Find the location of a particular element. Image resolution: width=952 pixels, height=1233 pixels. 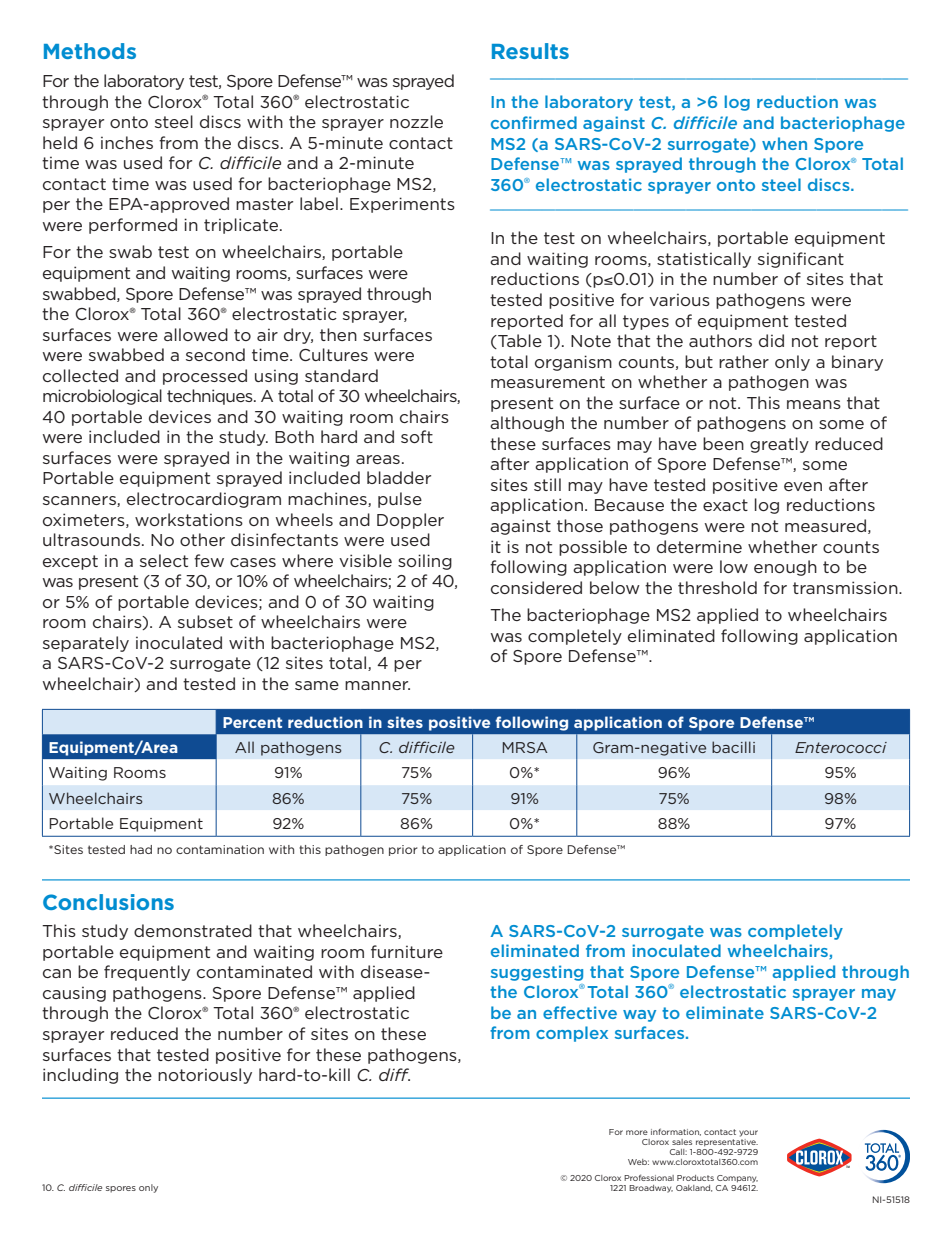

workstations is located at coordinates (189, 519).
